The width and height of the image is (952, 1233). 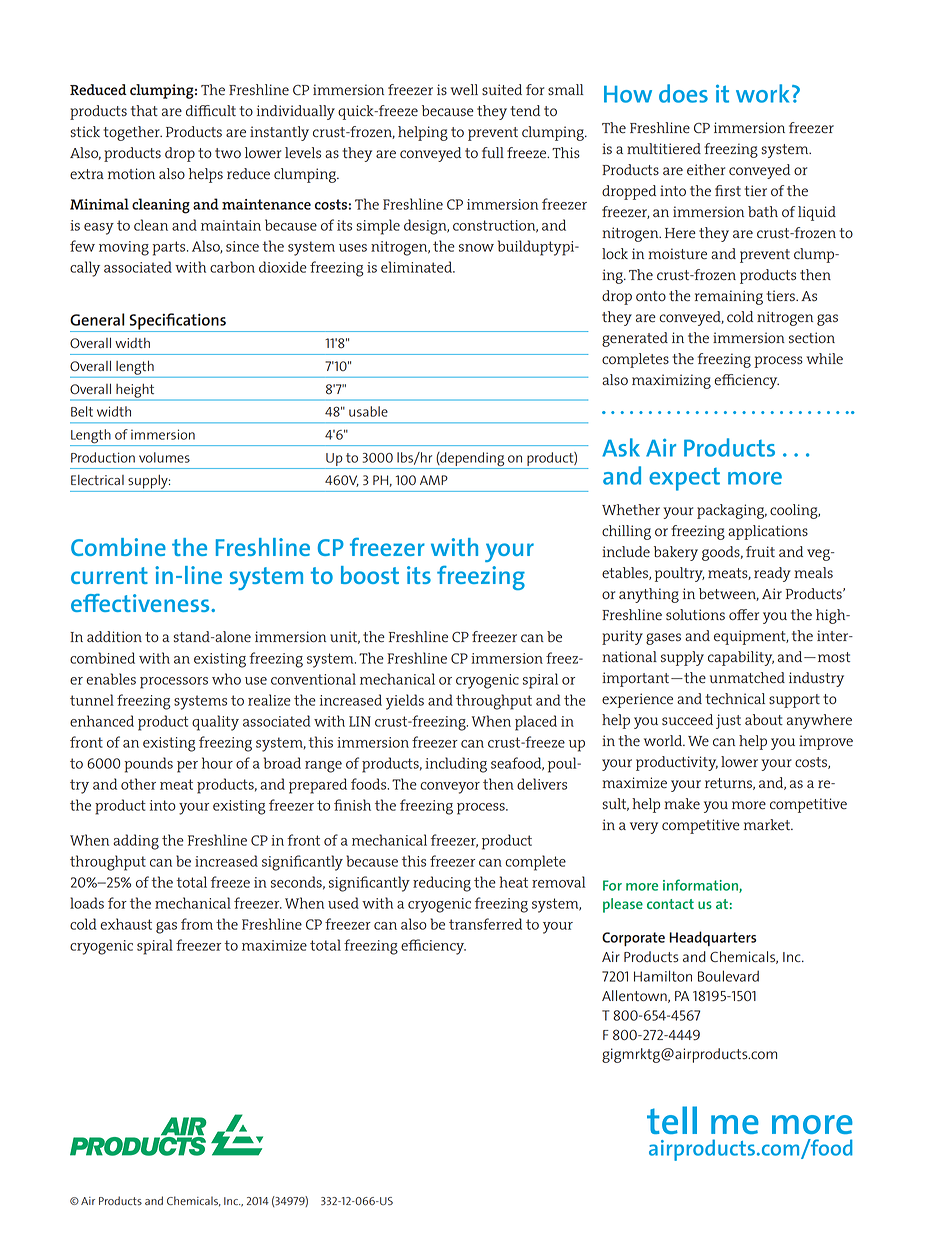 I want to click on well, so click(x=464, y=89).
